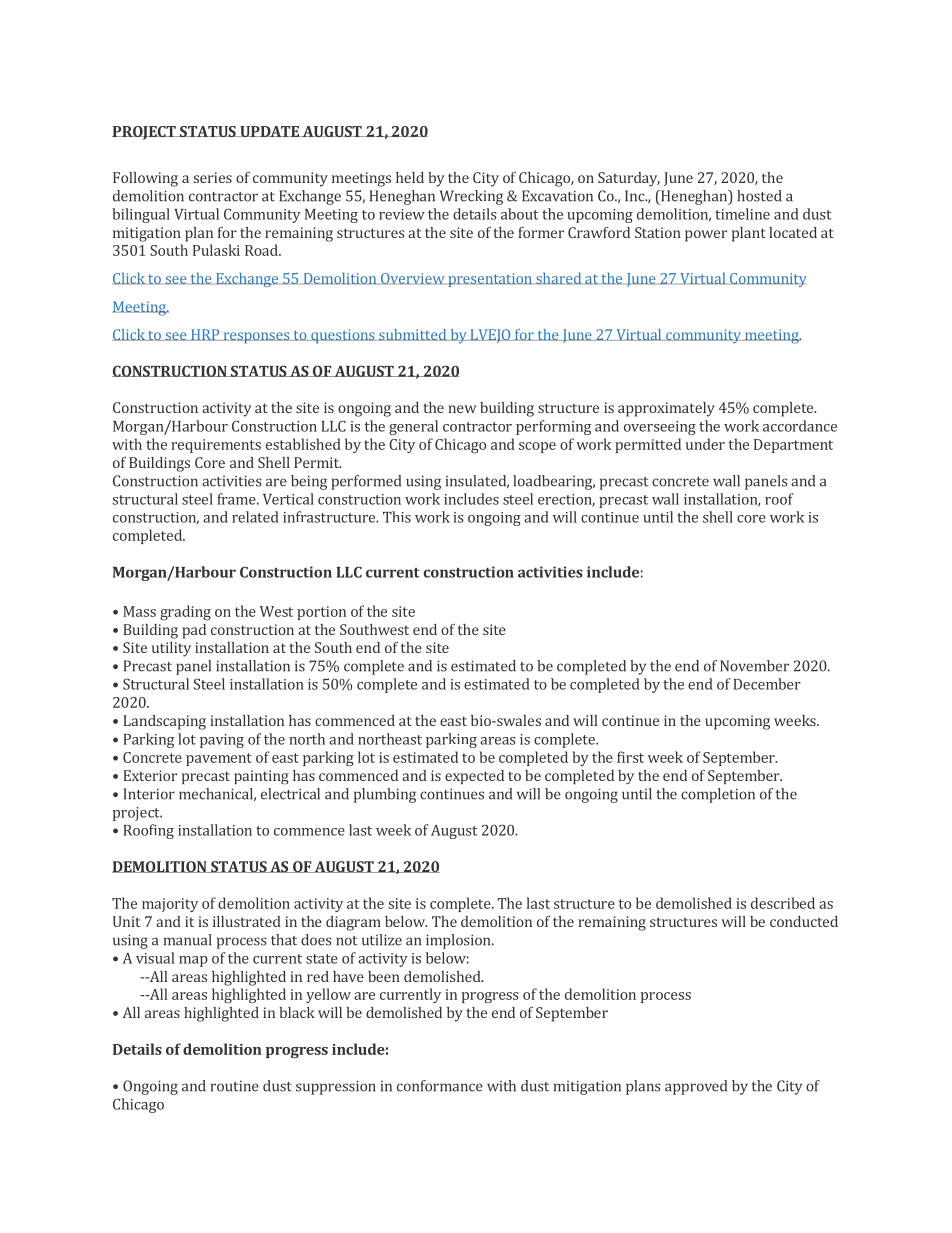  What do you see at coordinates (754, 666) in the page?
I see `November` at bounding box center [754, 666].
